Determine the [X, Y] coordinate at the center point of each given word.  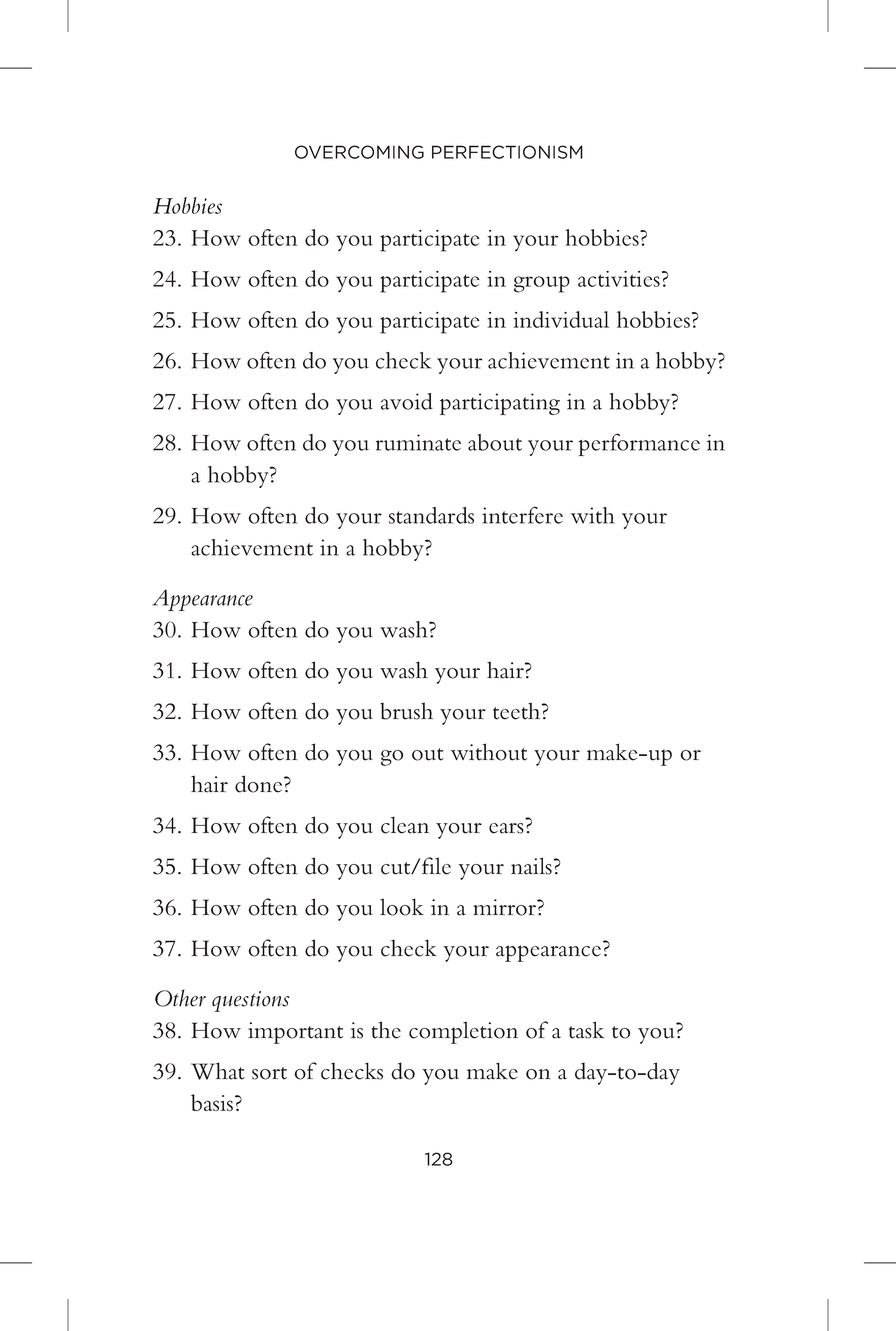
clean [405, 825]
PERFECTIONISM [507, 152]
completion [463, 1032]
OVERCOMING [359, 152]
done [260, 784]
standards [431, 515]
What [218, 1071]
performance [639, 444]
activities [619, 279]
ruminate [418, 442]
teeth [518, 711]
